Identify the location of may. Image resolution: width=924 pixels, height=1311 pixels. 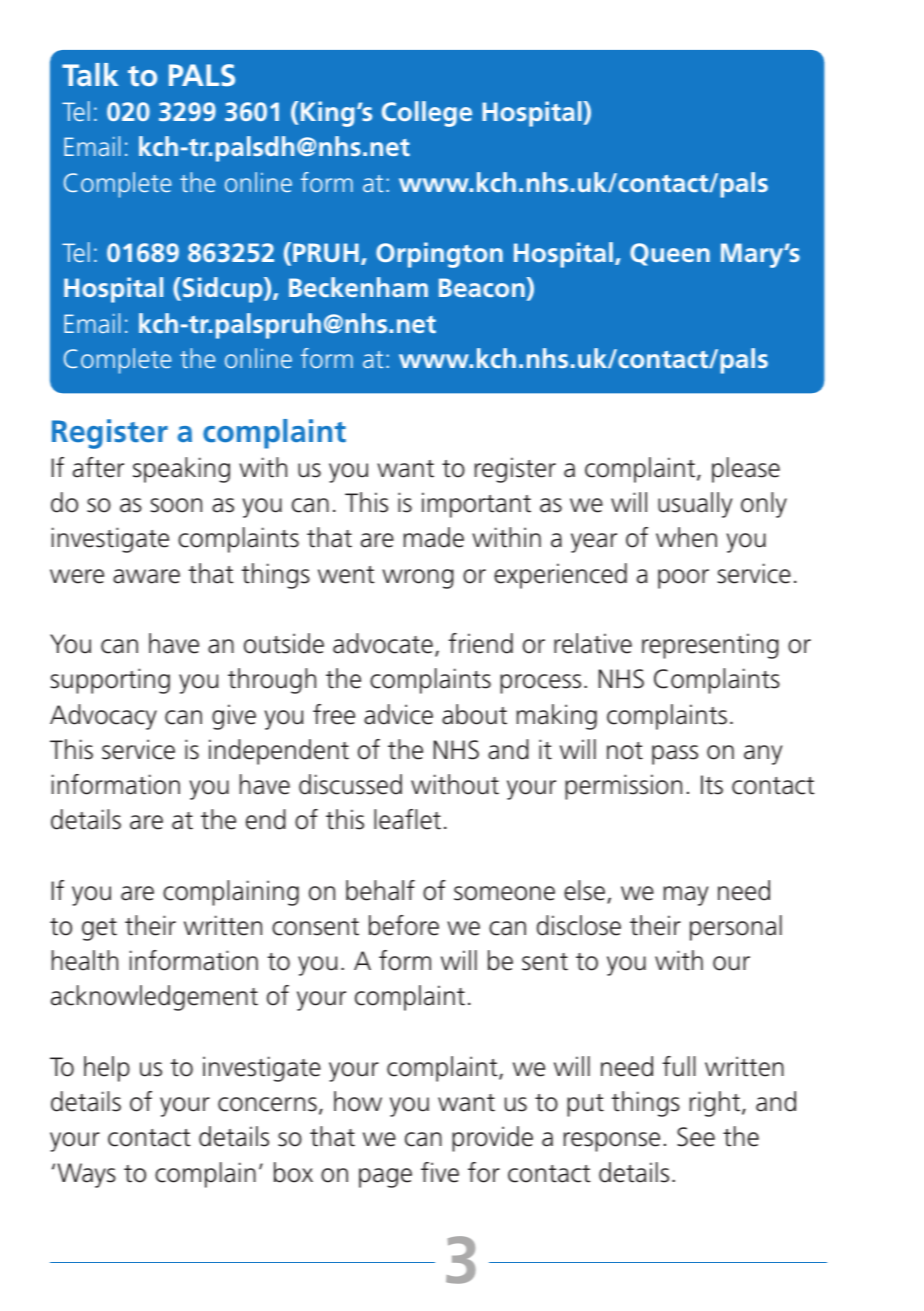
(685, 896).
